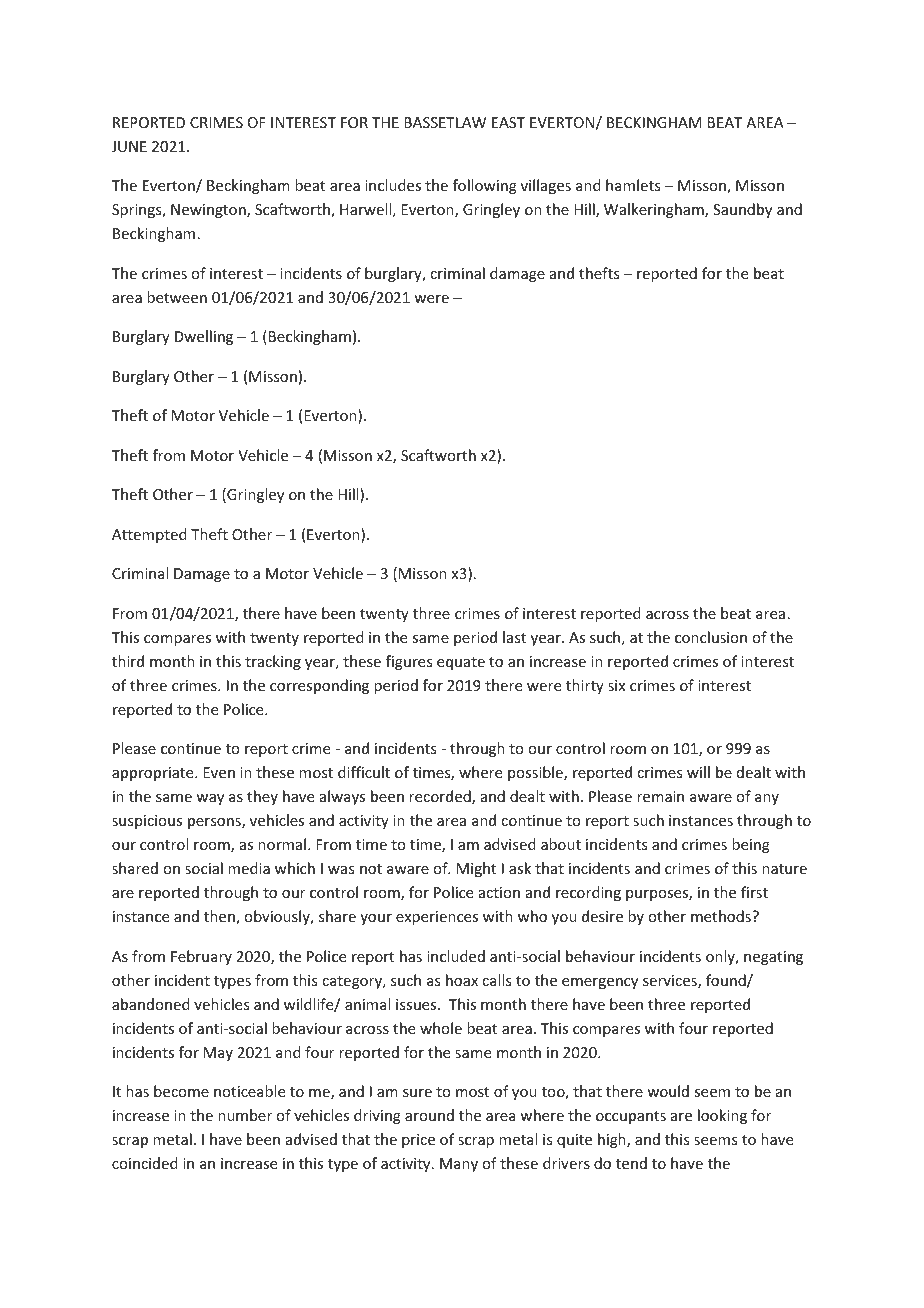 This screenshot has height=1308, width=924. Describe the element at coordinates (476, 869) in the screenshot. I see `Might` at that location.
